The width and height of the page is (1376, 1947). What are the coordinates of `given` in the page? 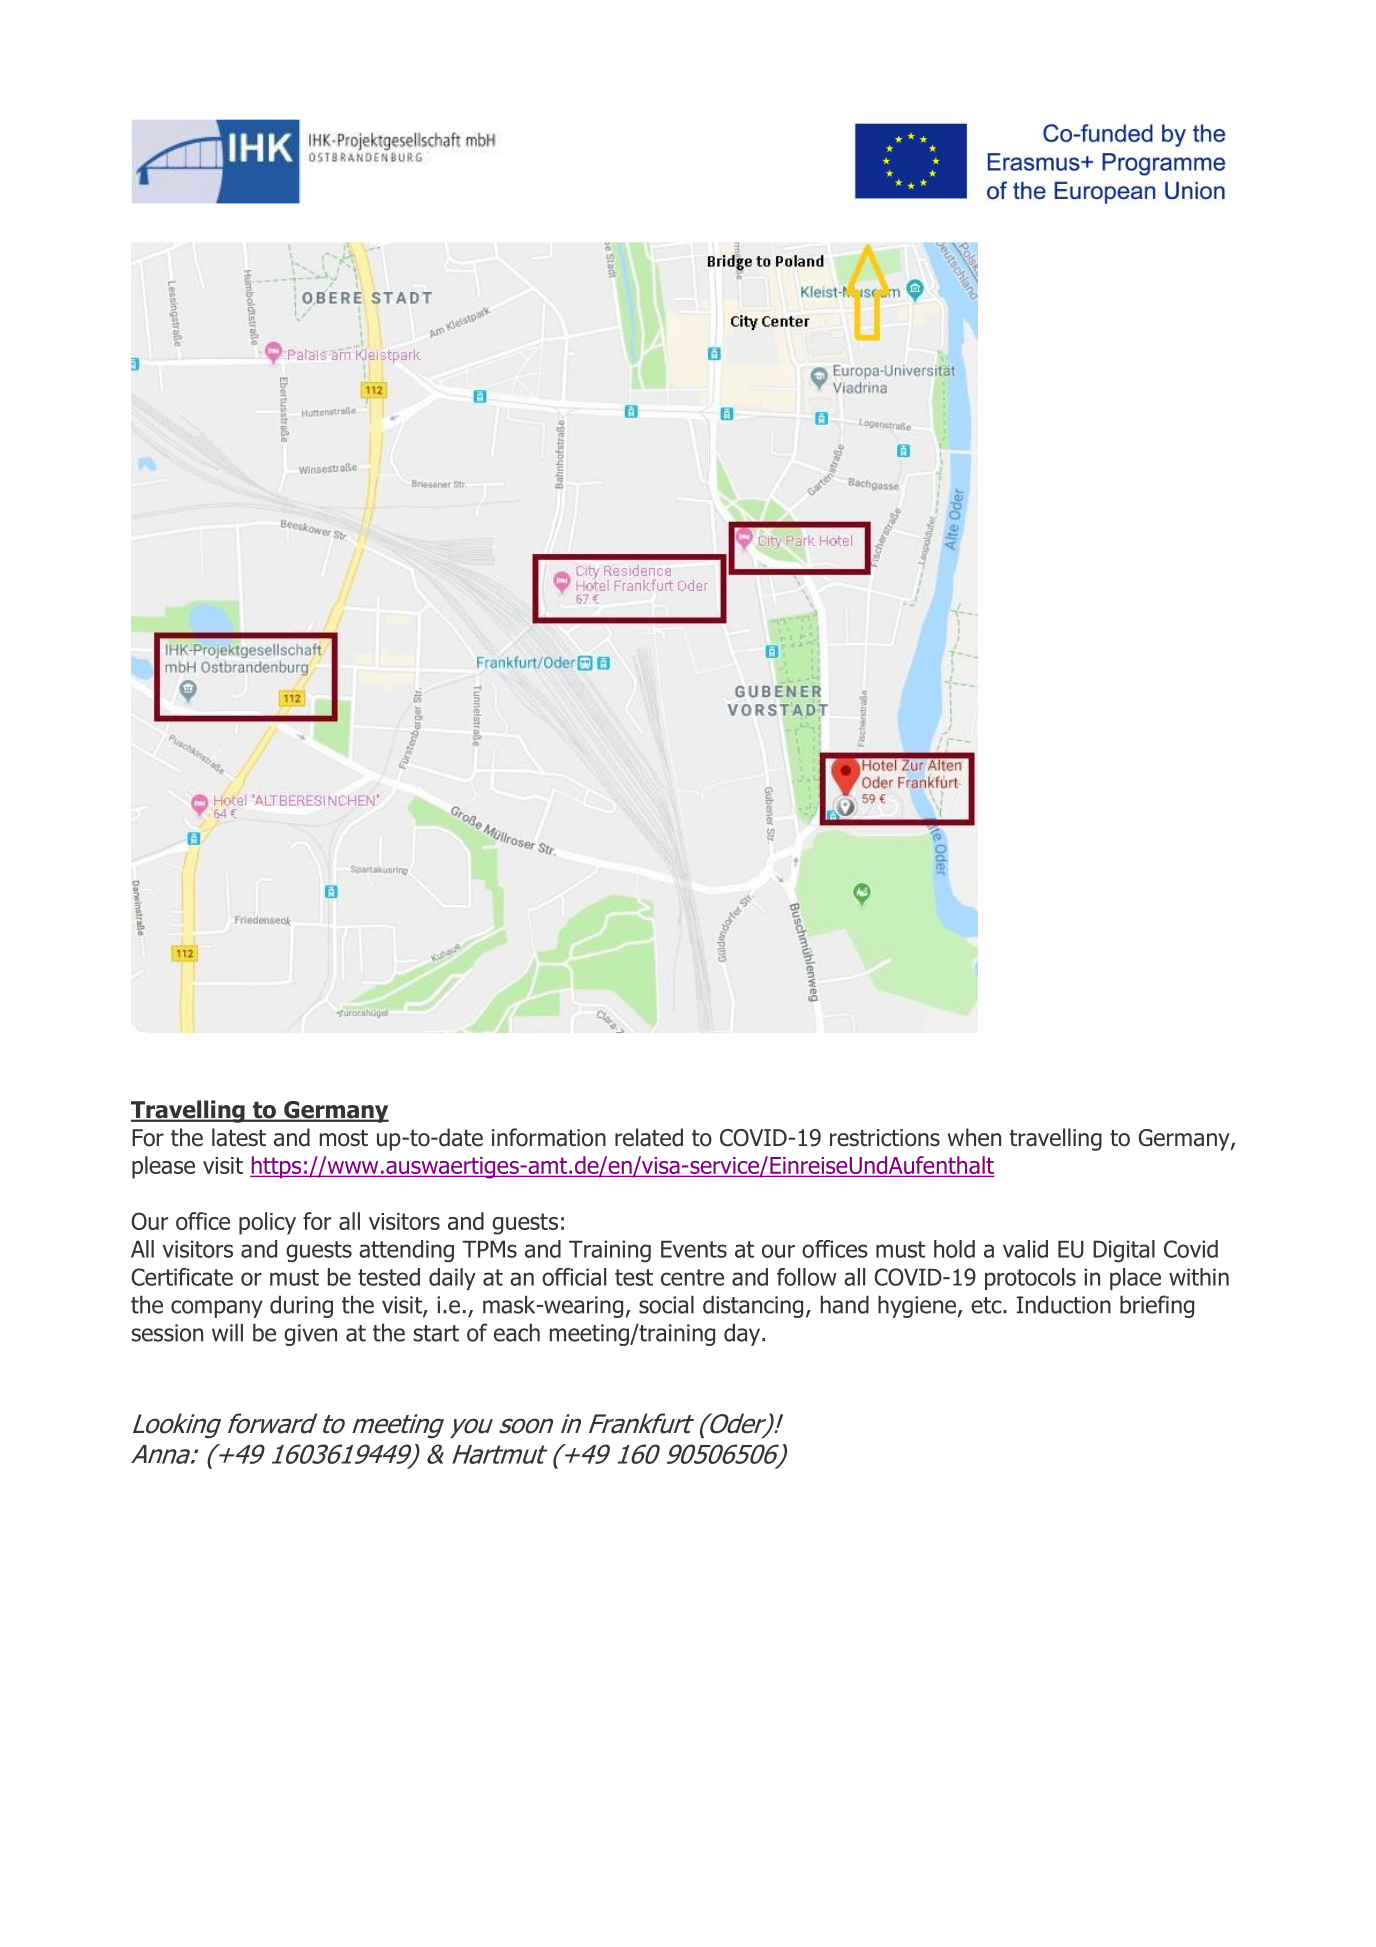 It's located at (310, 1335).
